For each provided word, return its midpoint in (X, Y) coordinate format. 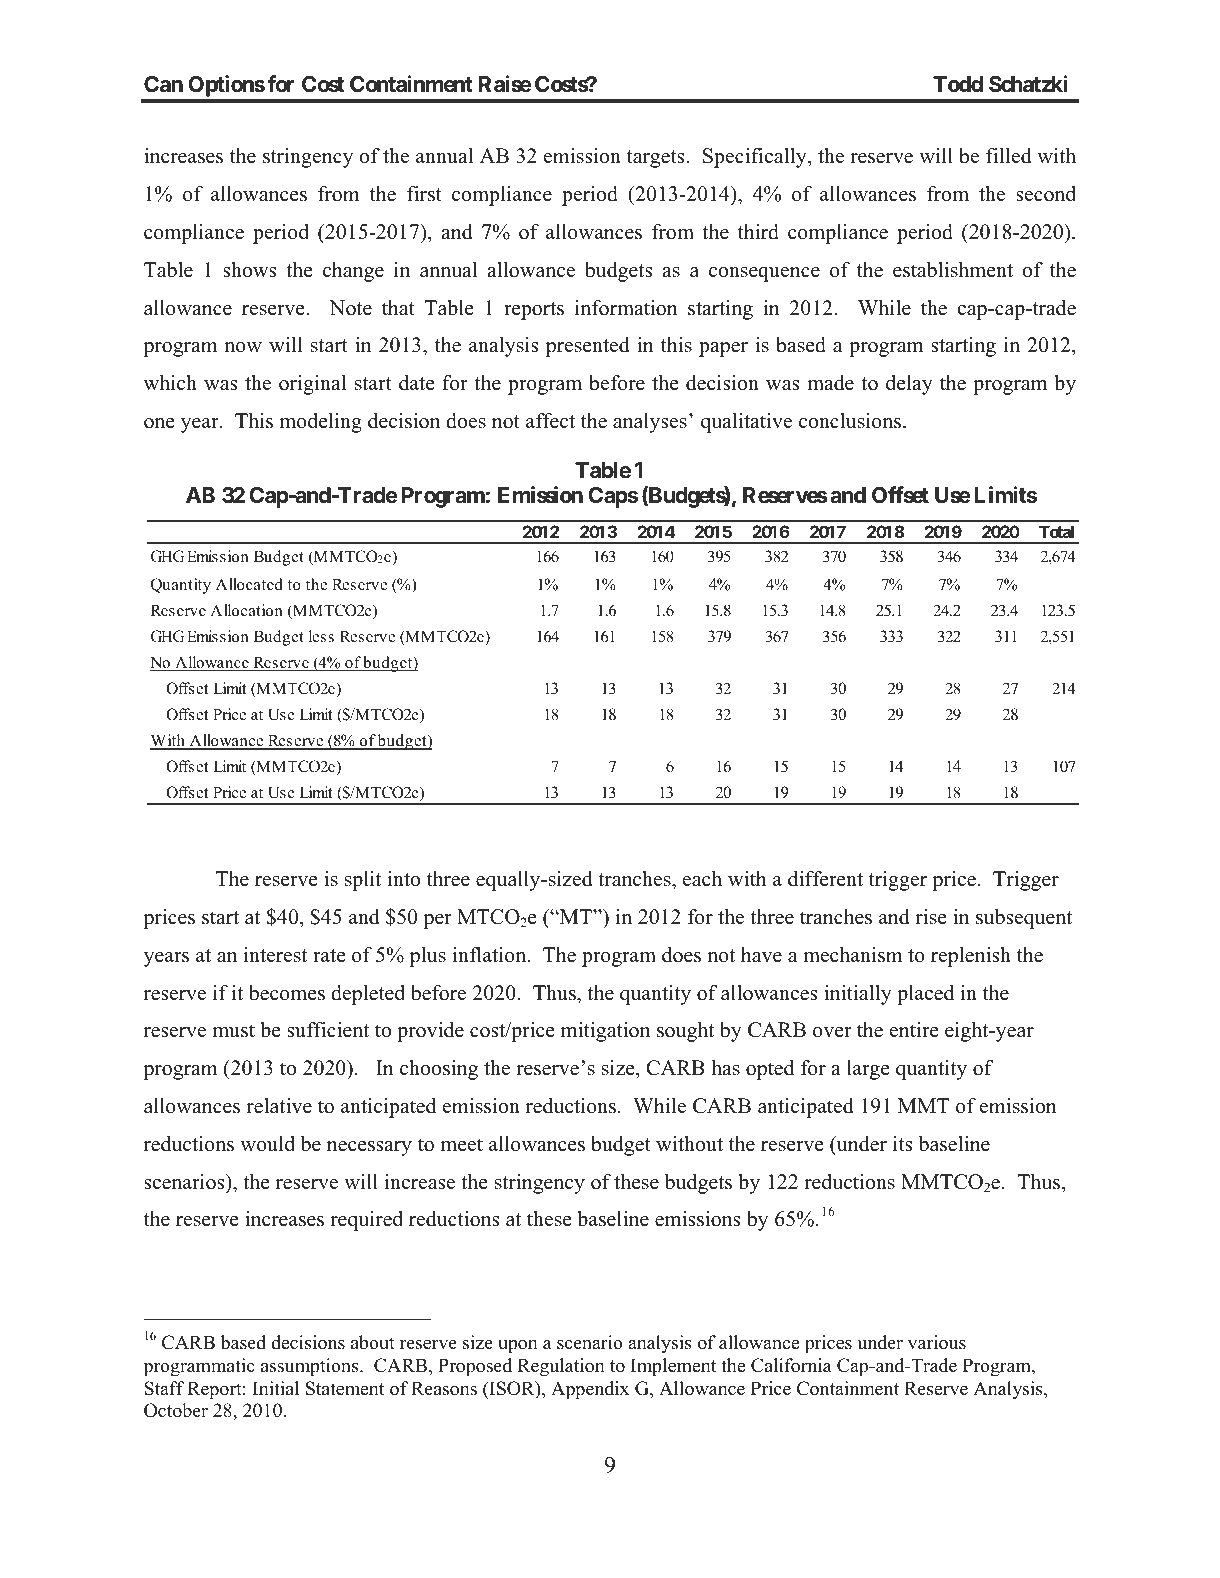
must (233, 1031)
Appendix (590, 1390)
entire (914, 1030)
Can (163, 84)
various (937, 1342)
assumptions (311, 1367)
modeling (320, 423)
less (321, 636)
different (825, 879)
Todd (958, 84)
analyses (650, 423)
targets (657, 159)
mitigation (605, 1032)
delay (909, 385)
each (702, 879)
